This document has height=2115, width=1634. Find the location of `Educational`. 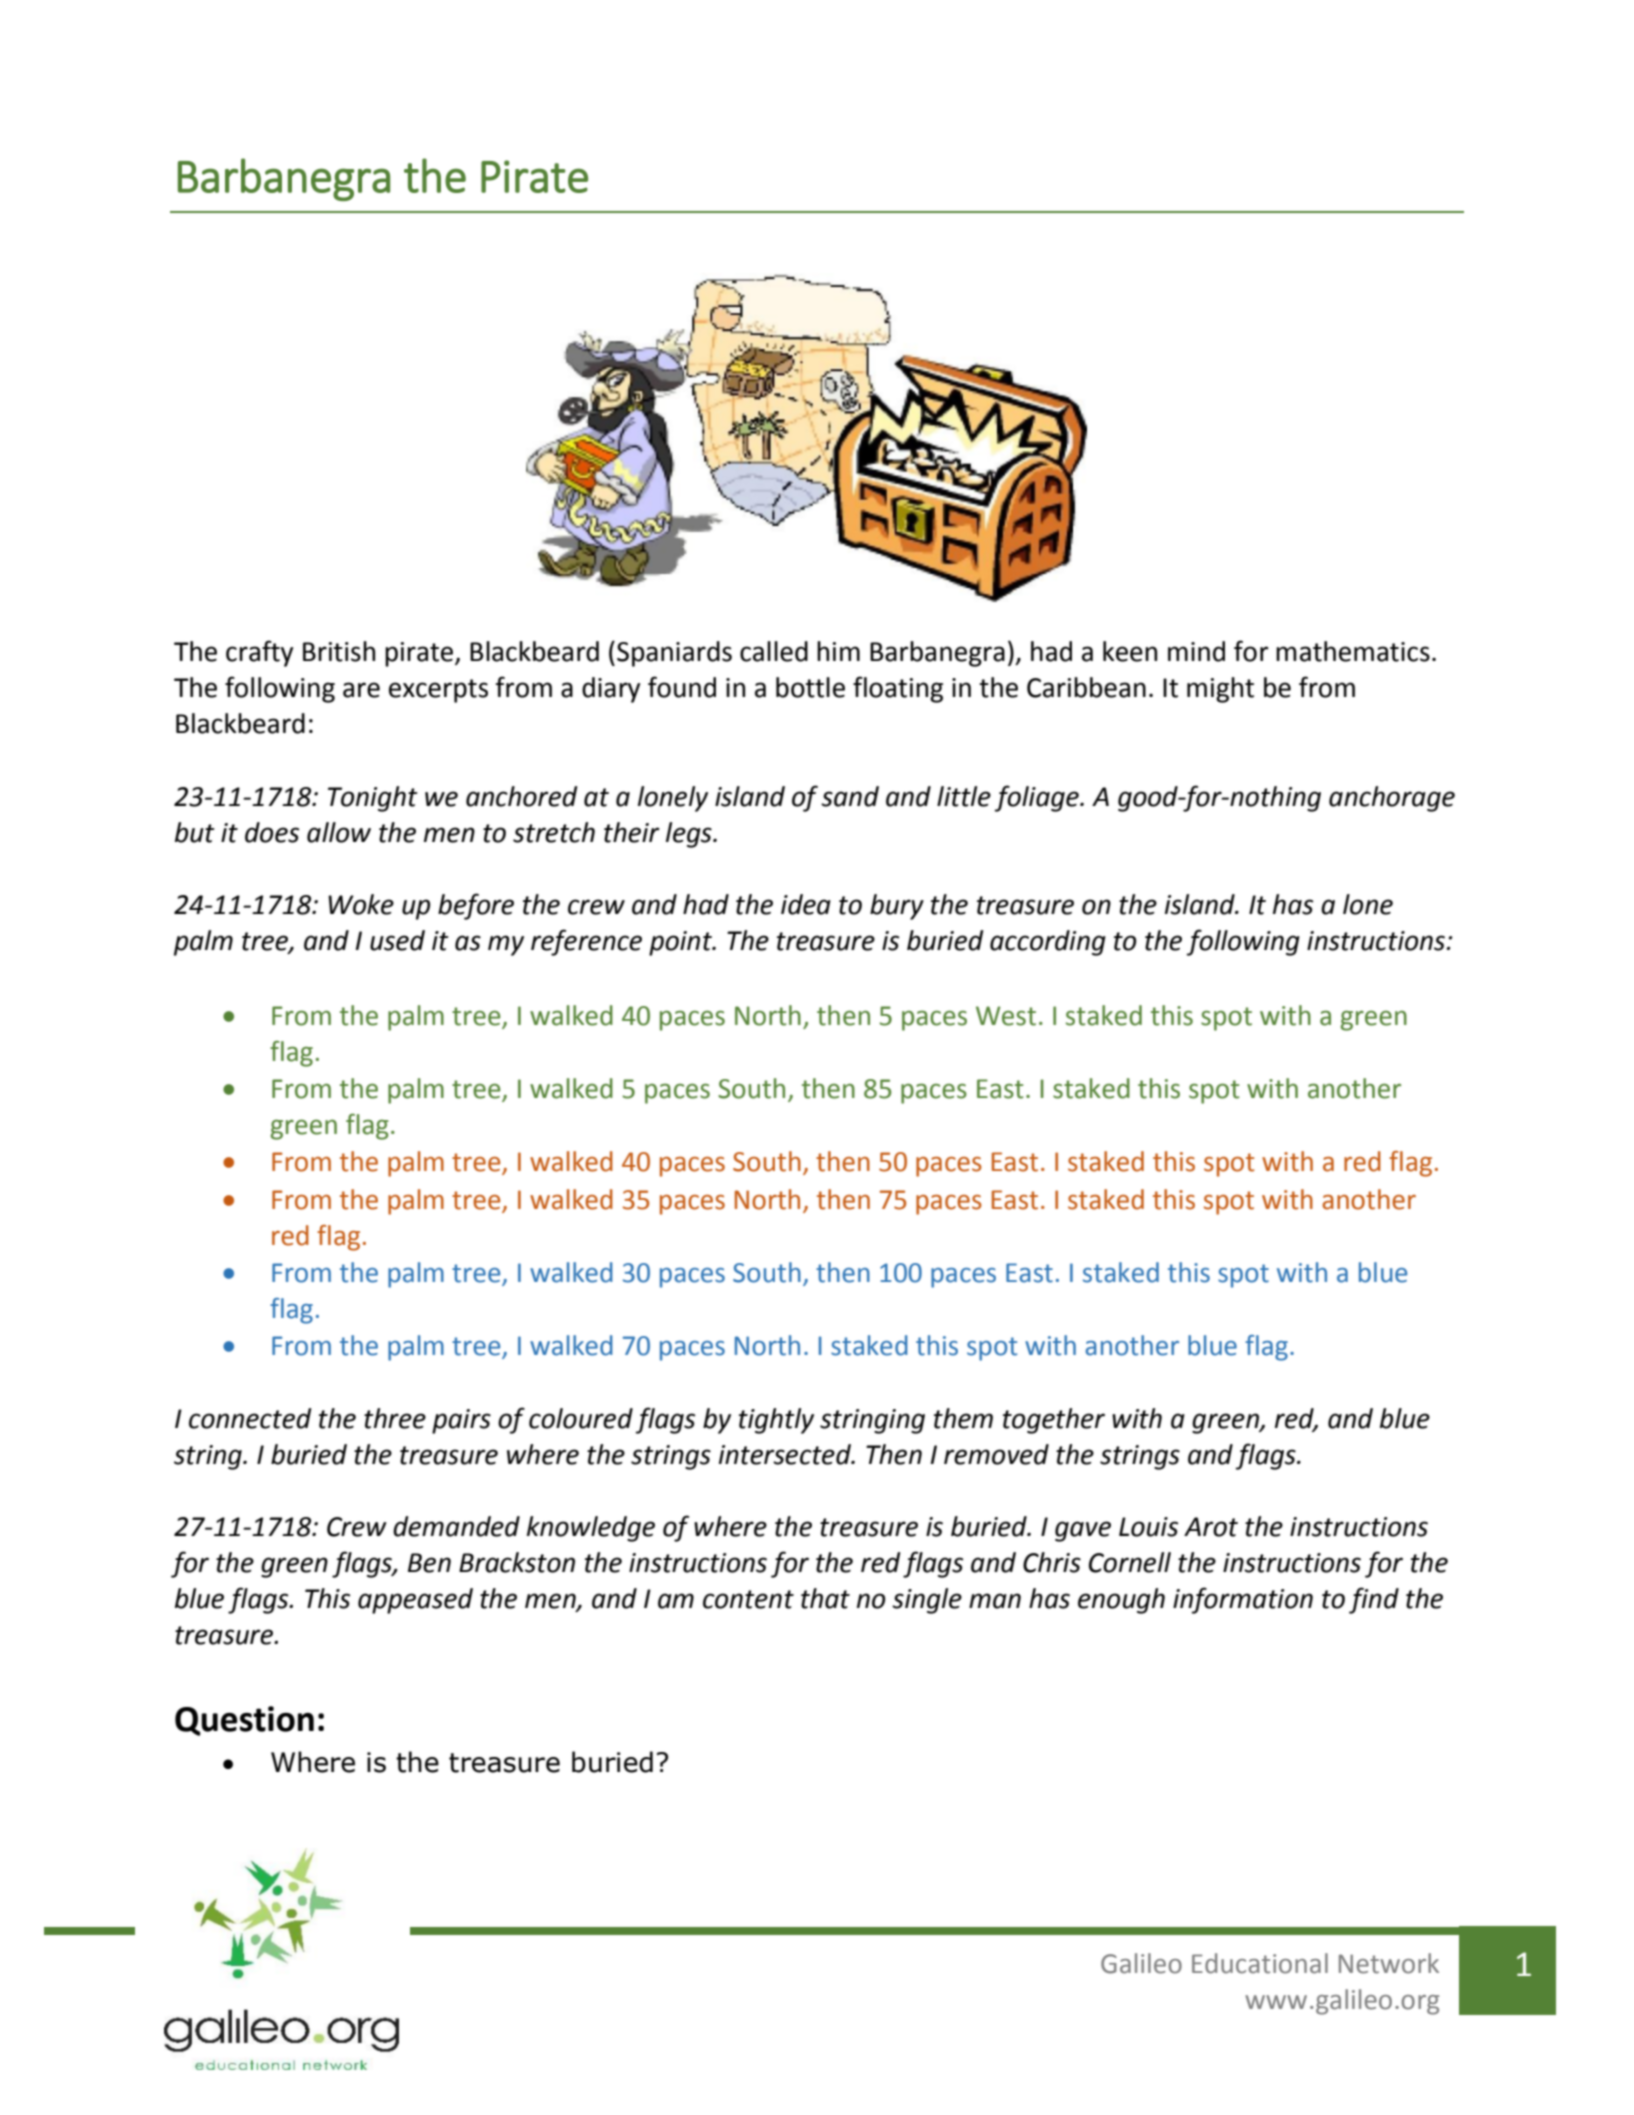

Educational is located at coordinates (1260, 1963).
